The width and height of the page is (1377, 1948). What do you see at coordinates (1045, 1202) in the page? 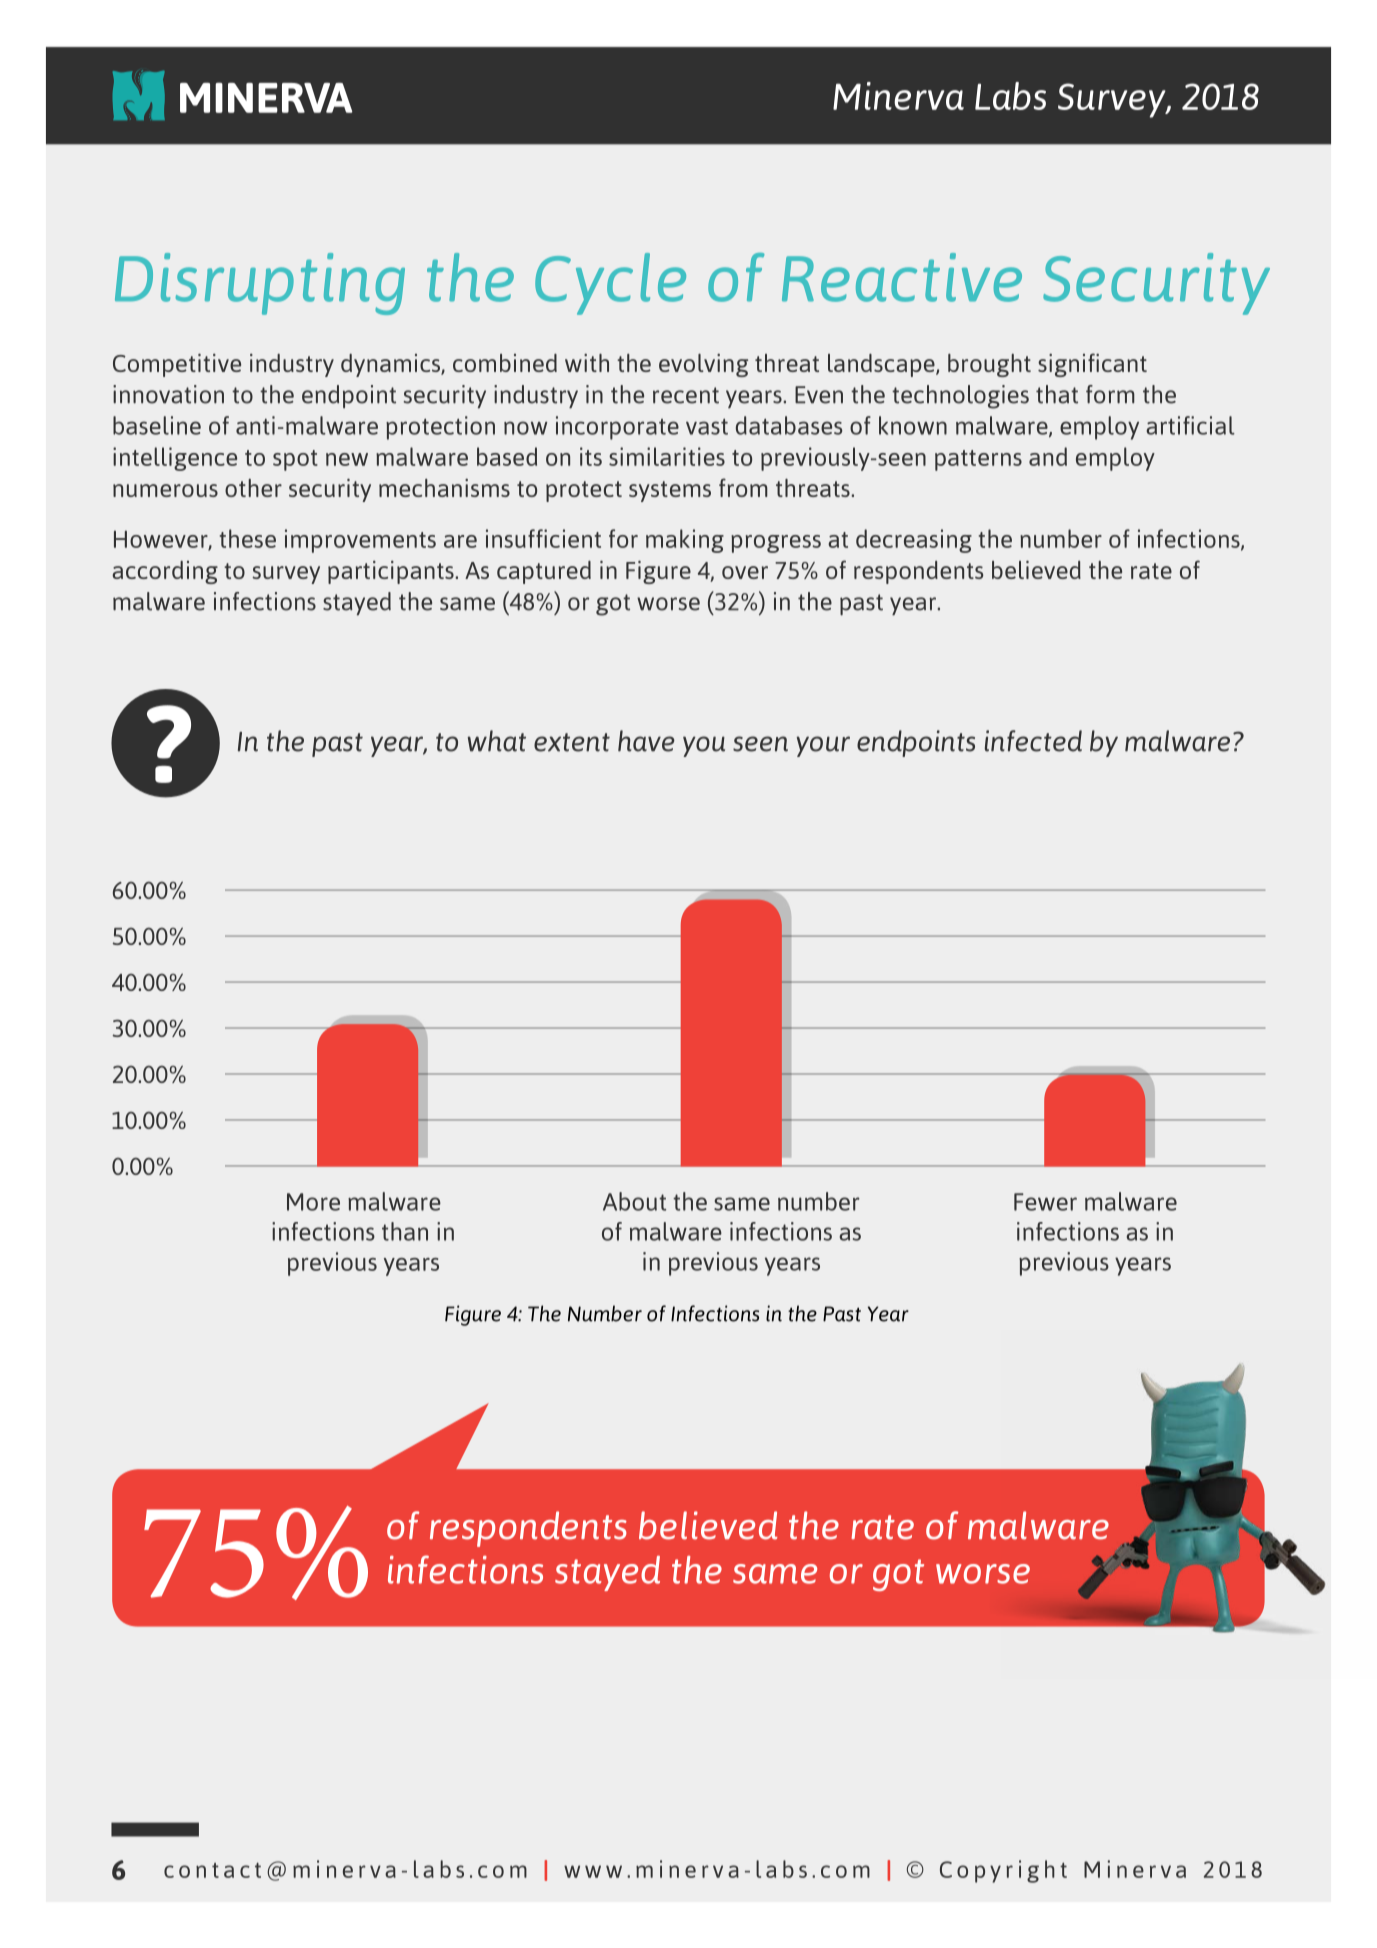
I see `Fewer` at bounding box center [1045, 1202].
